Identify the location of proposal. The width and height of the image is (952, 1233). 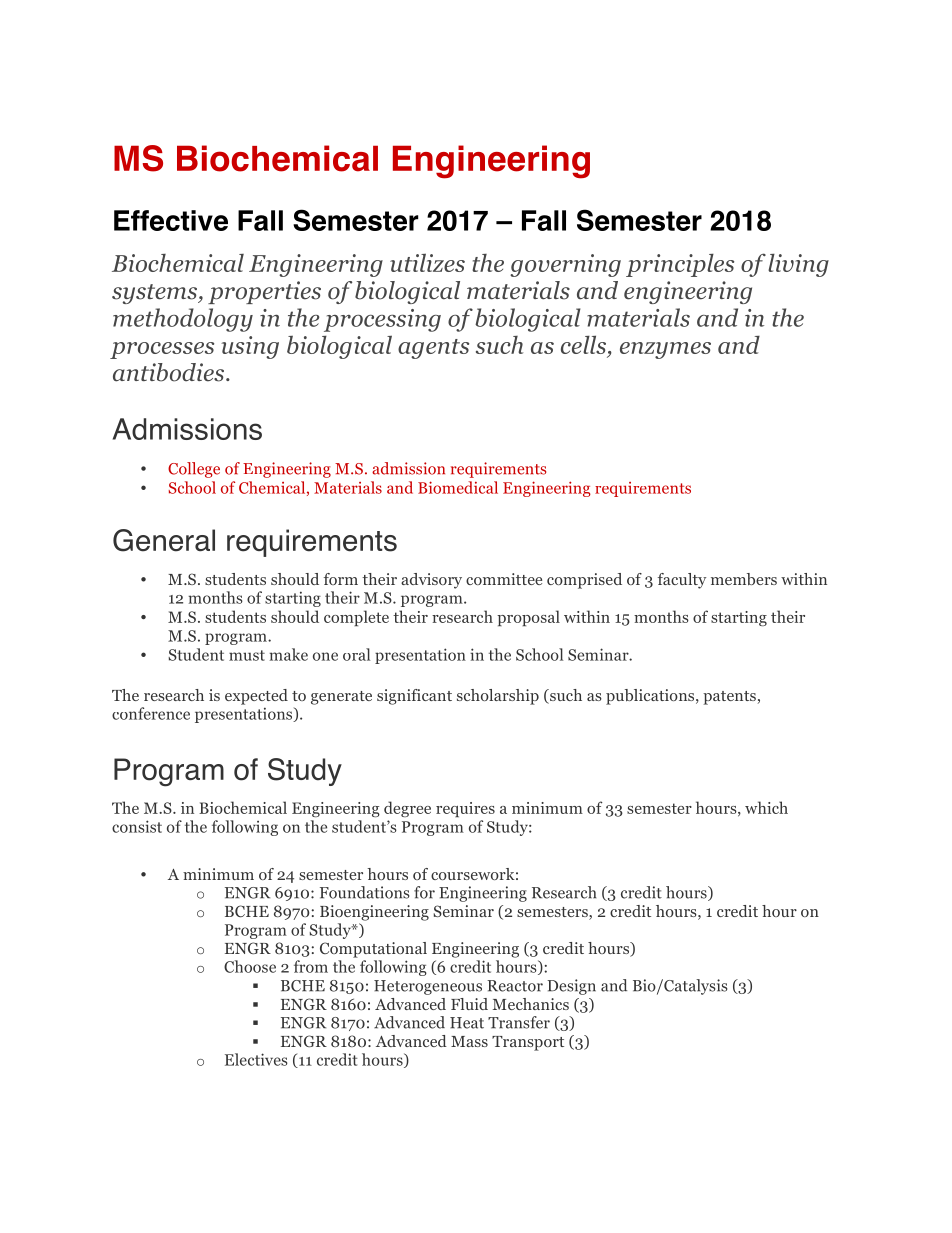
(528, 618).
